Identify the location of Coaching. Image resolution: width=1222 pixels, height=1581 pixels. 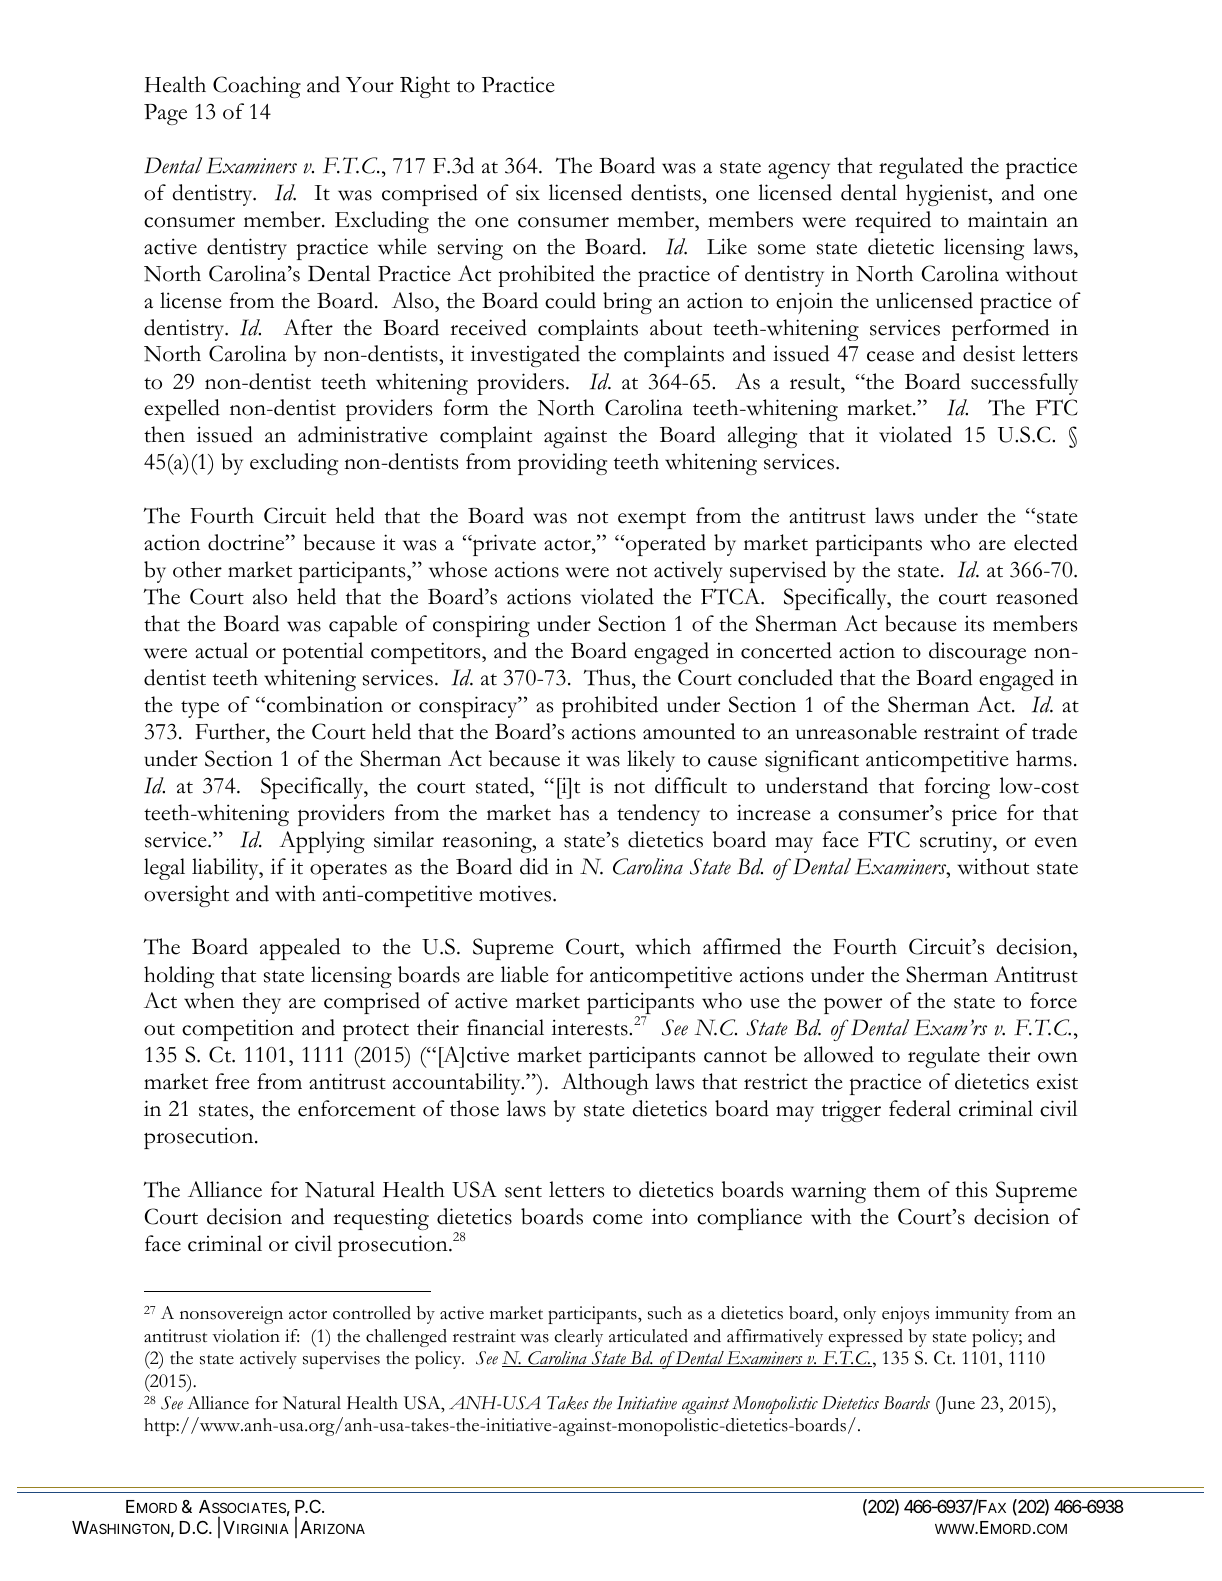
(257, 87).
